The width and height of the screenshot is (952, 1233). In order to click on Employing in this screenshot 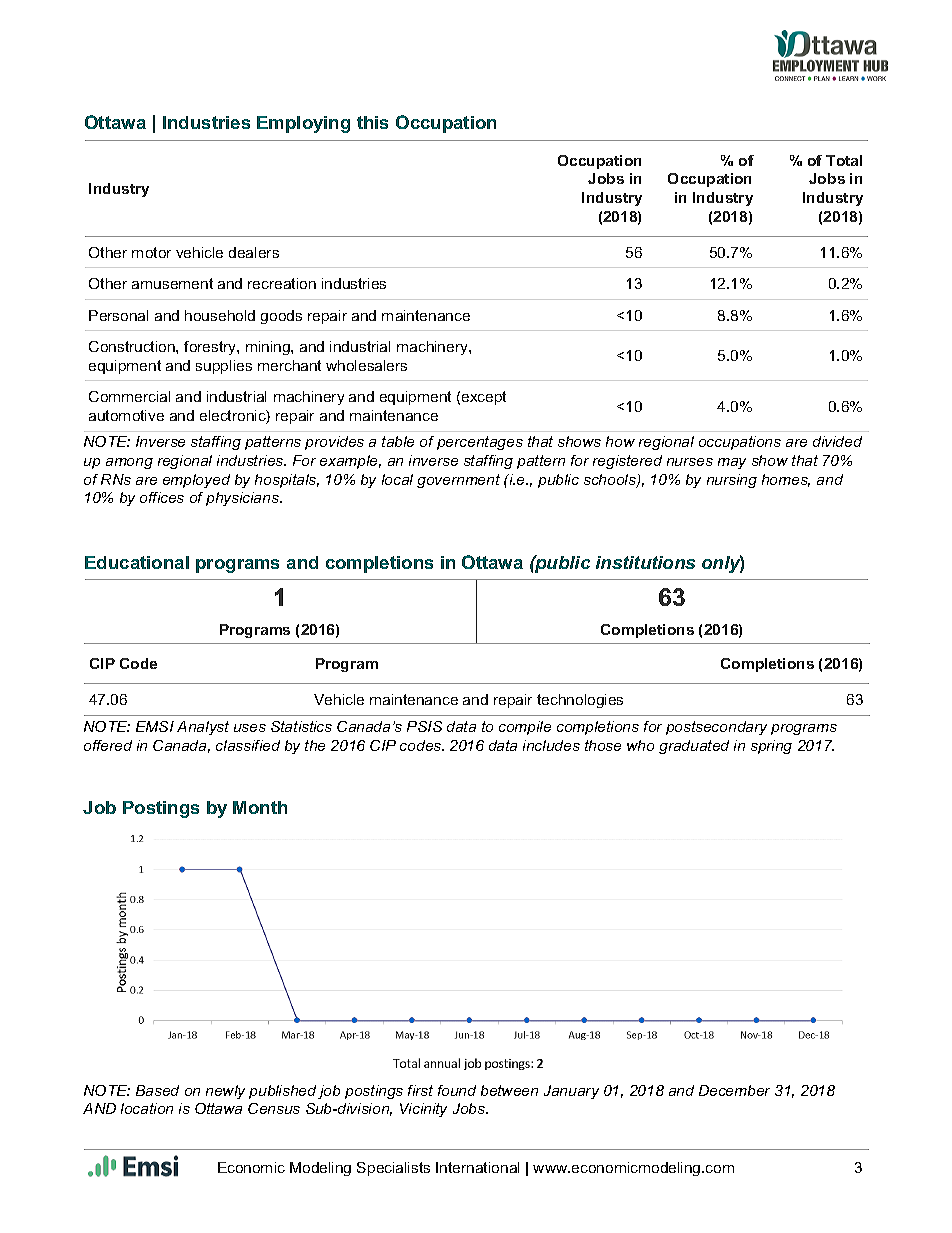, I will do `click(303, 124)`.
